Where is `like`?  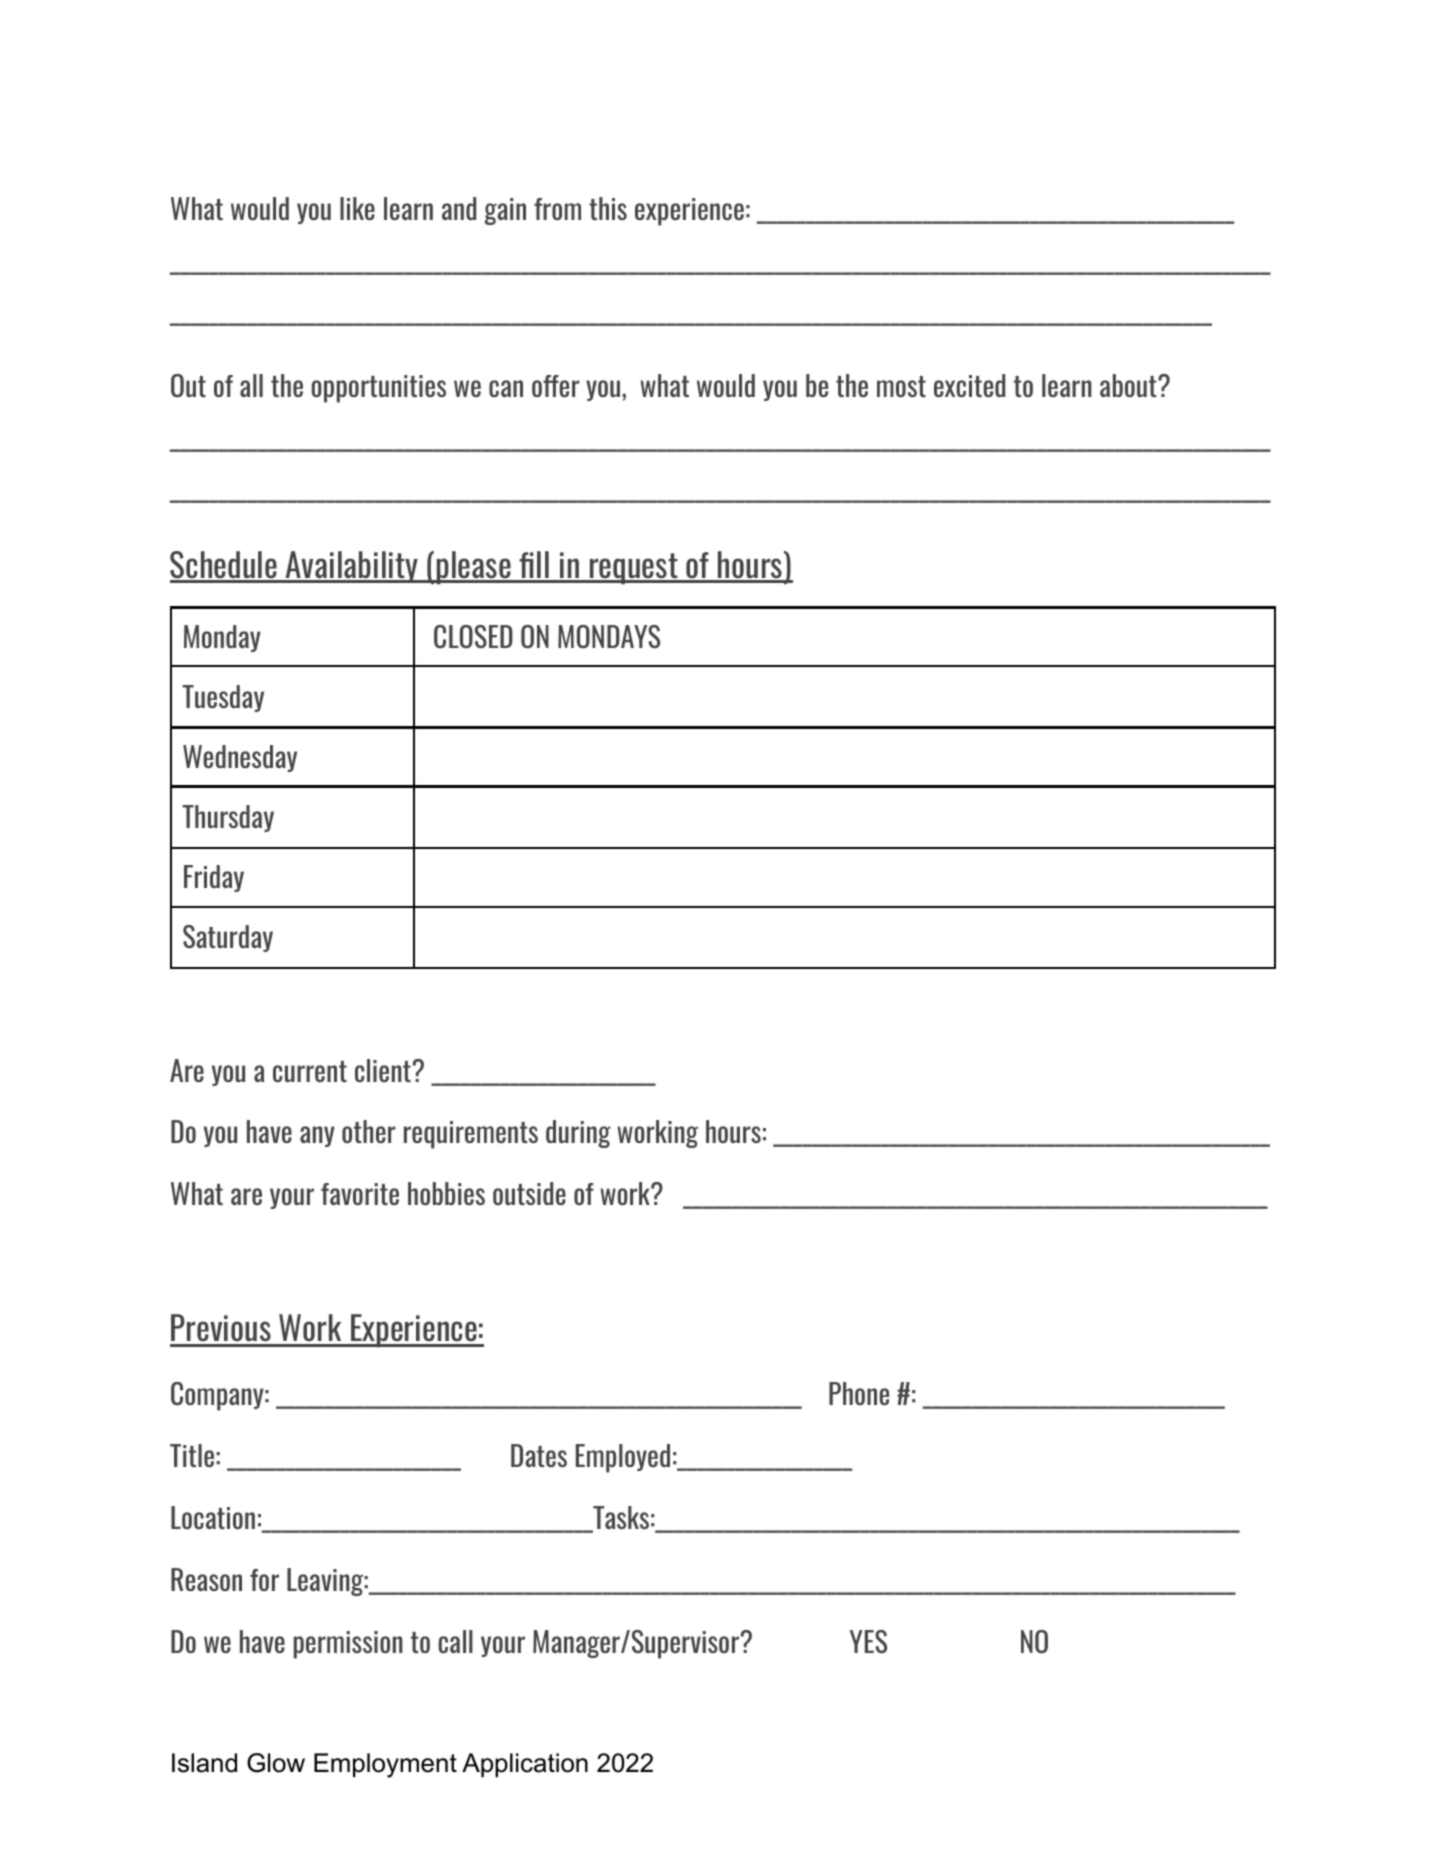 like is located at coordinates (357, 208).
